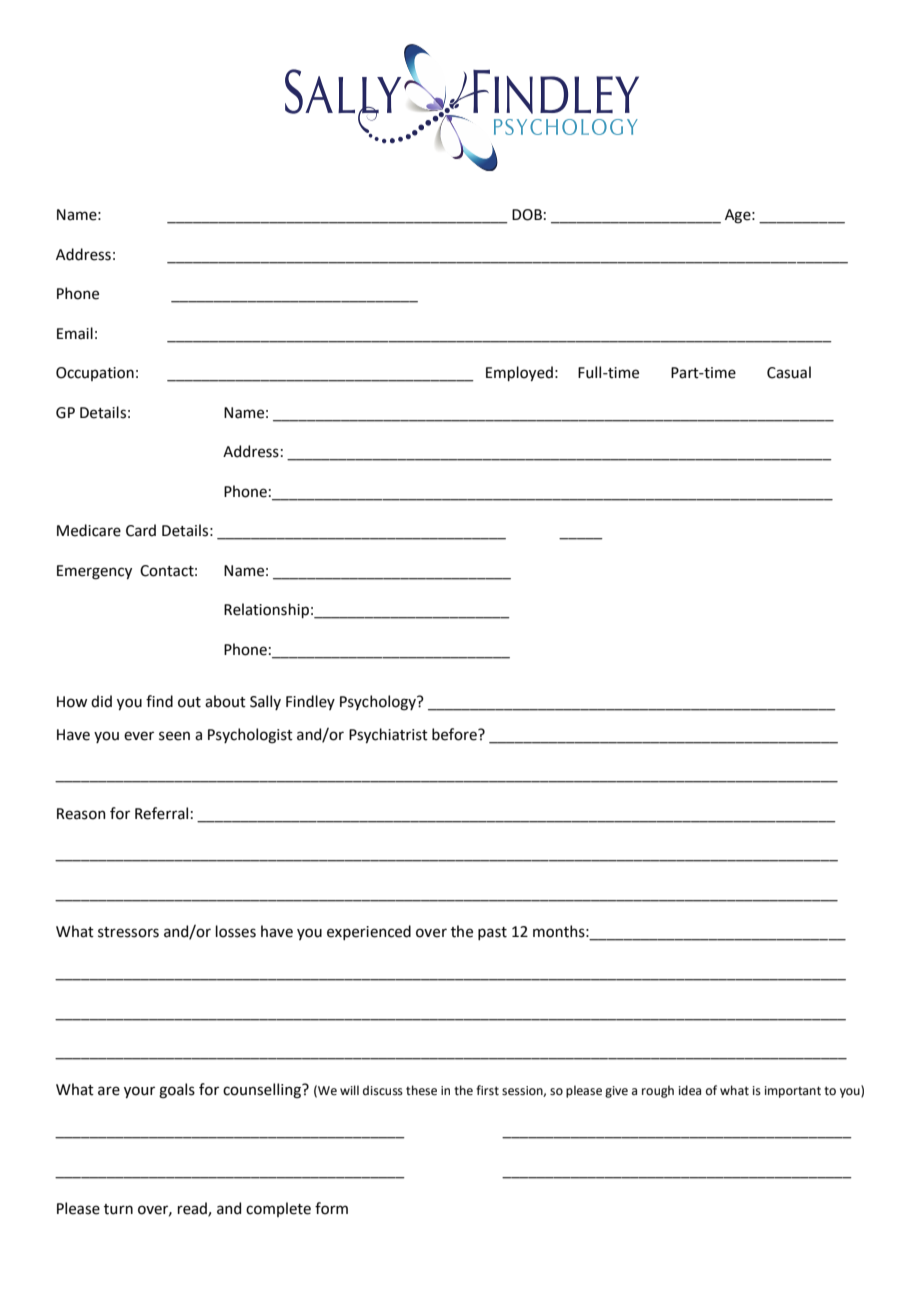 The image size is (924, 1307). I want to click on Psychology, so click(379, 703).
